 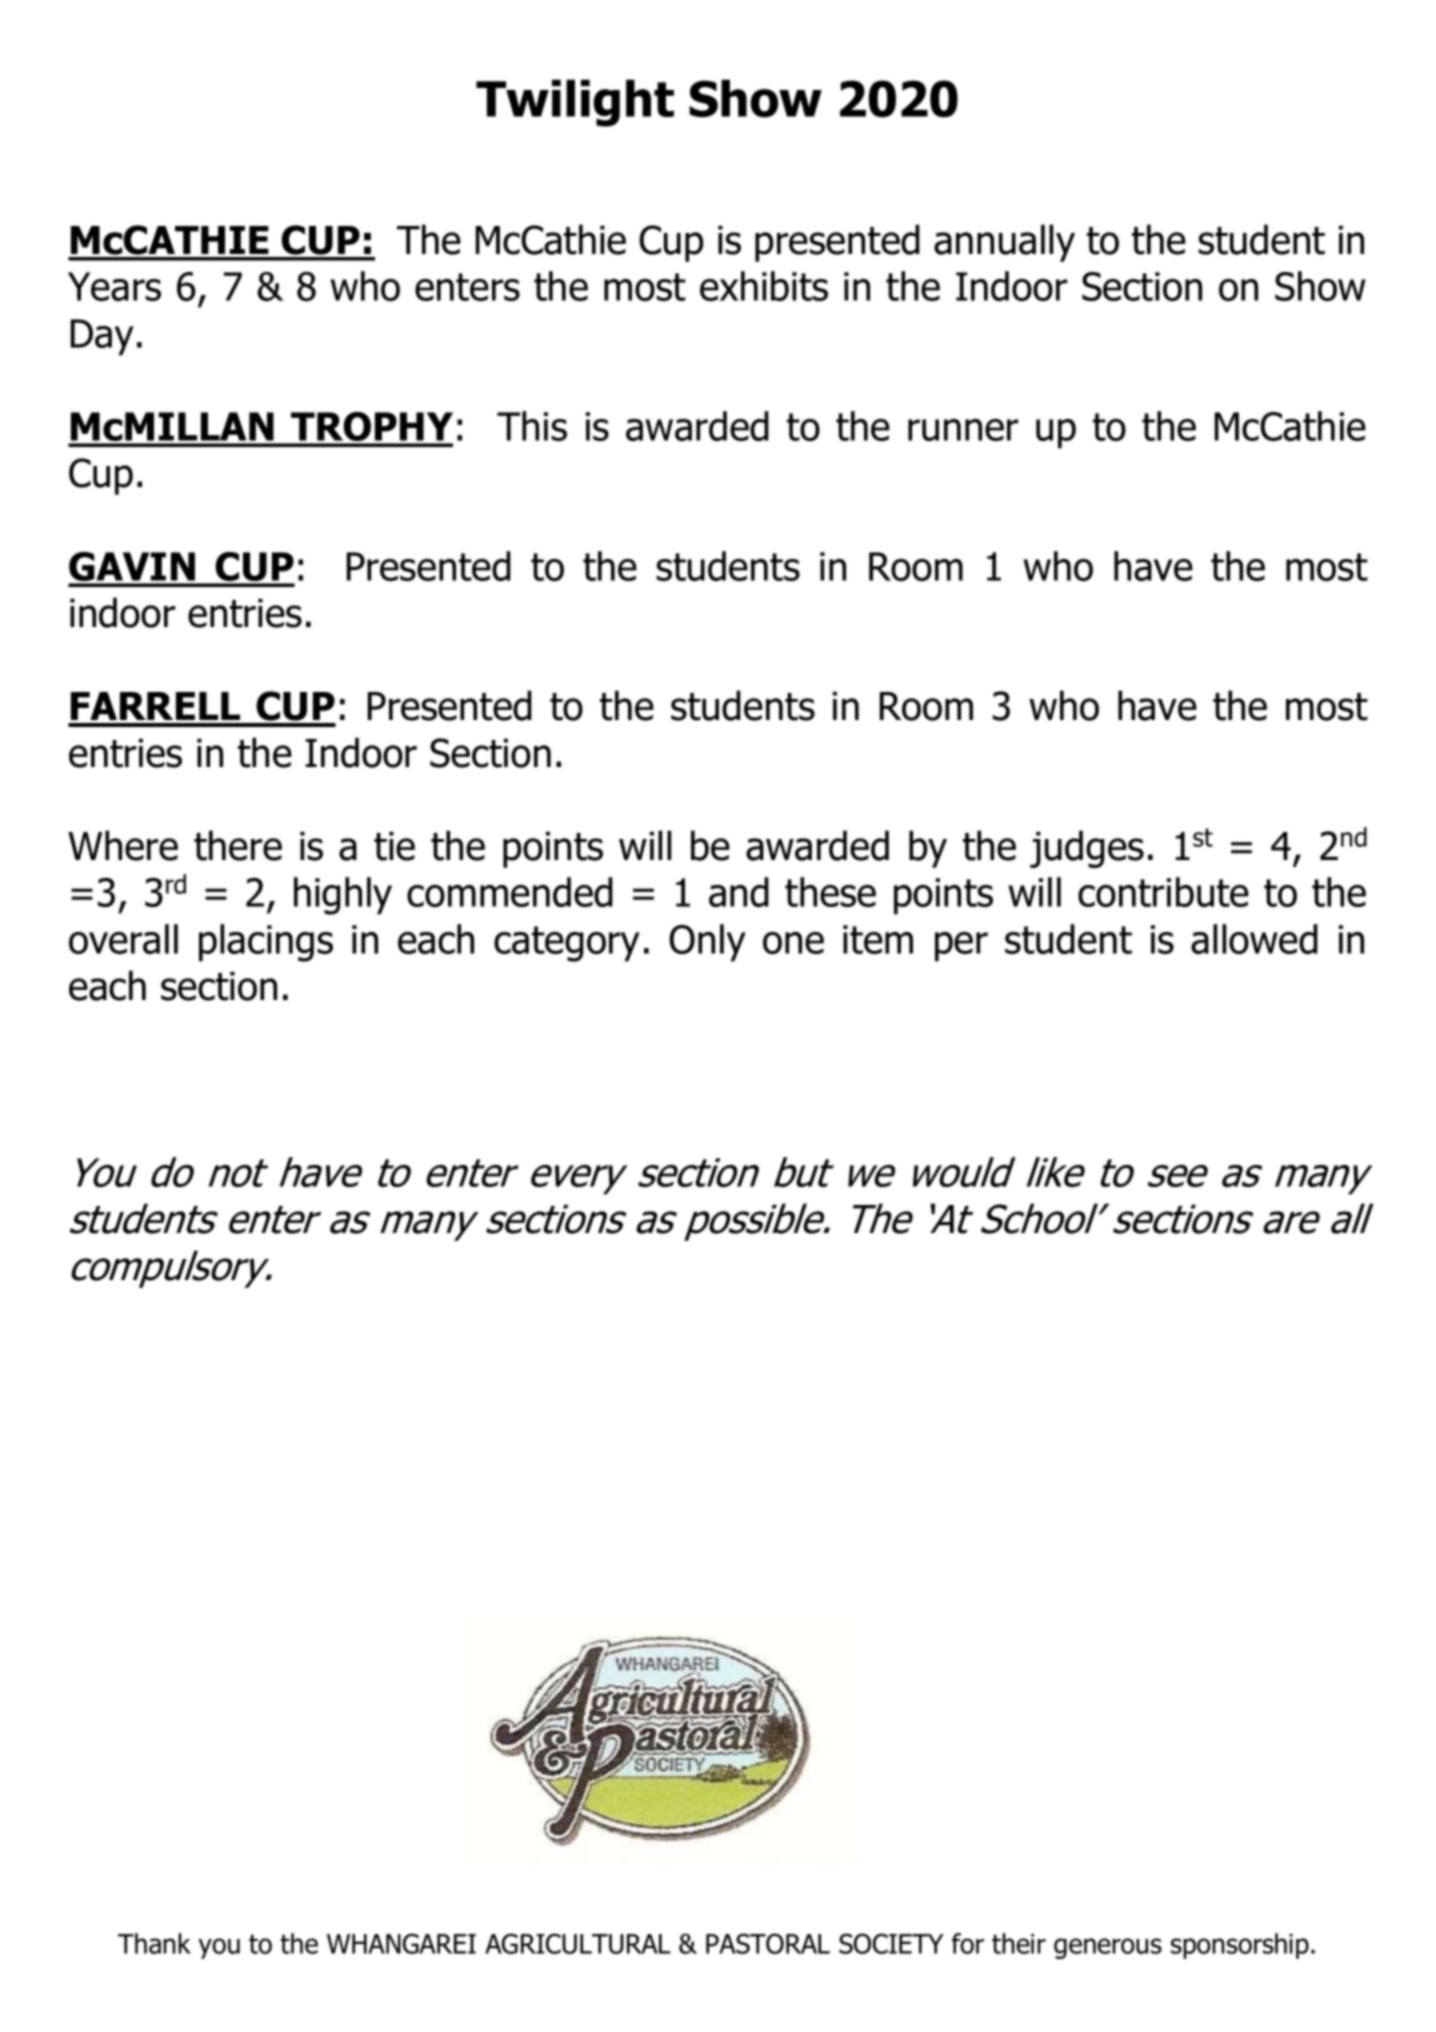 I want to click on Twilight, so click(x=575, y=103).
